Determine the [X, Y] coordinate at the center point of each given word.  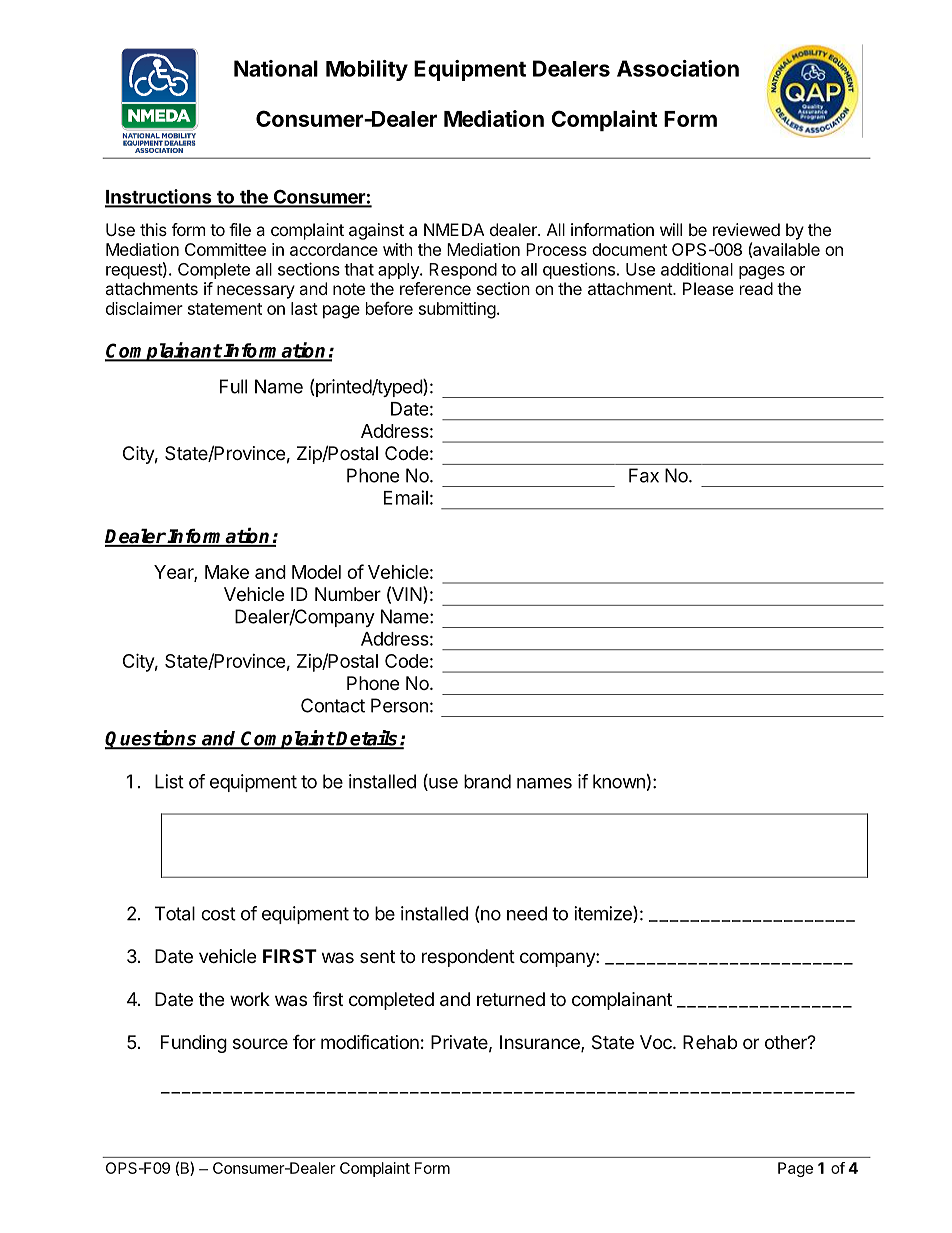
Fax [644, 475]
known [619, 781]
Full [233, 386]
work [250, 999]
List [169, 781]
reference [435, 288]
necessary [256, 292]
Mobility [367, 70]
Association [678, 68]
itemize [604, 914]
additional [697, 269]
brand [487, 781]
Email [406, 497]
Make [227, 572]
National [276, 68]
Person [399, 705]
